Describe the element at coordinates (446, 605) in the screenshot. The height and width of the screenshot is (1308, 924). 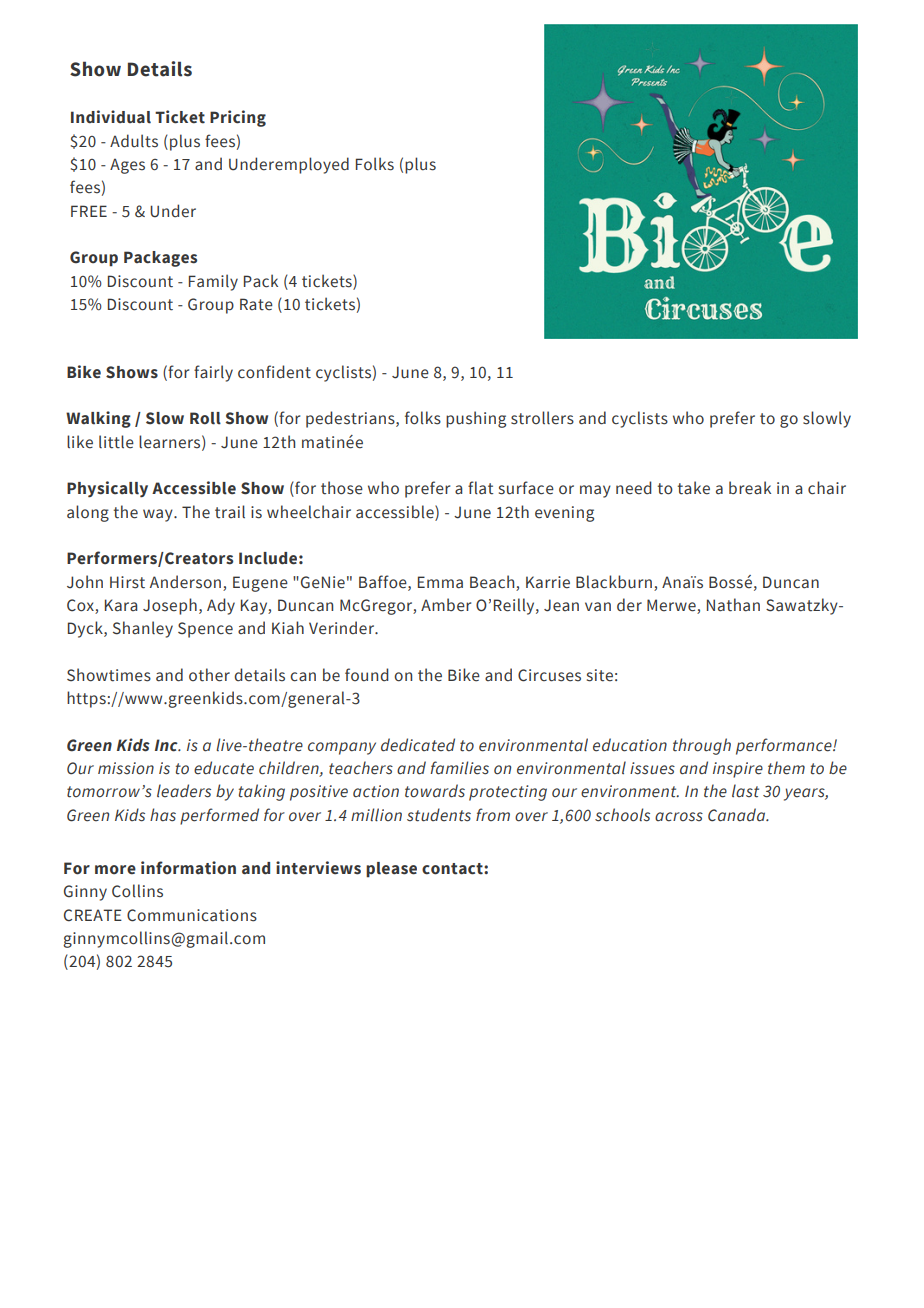
I see `Amber` at that location.
